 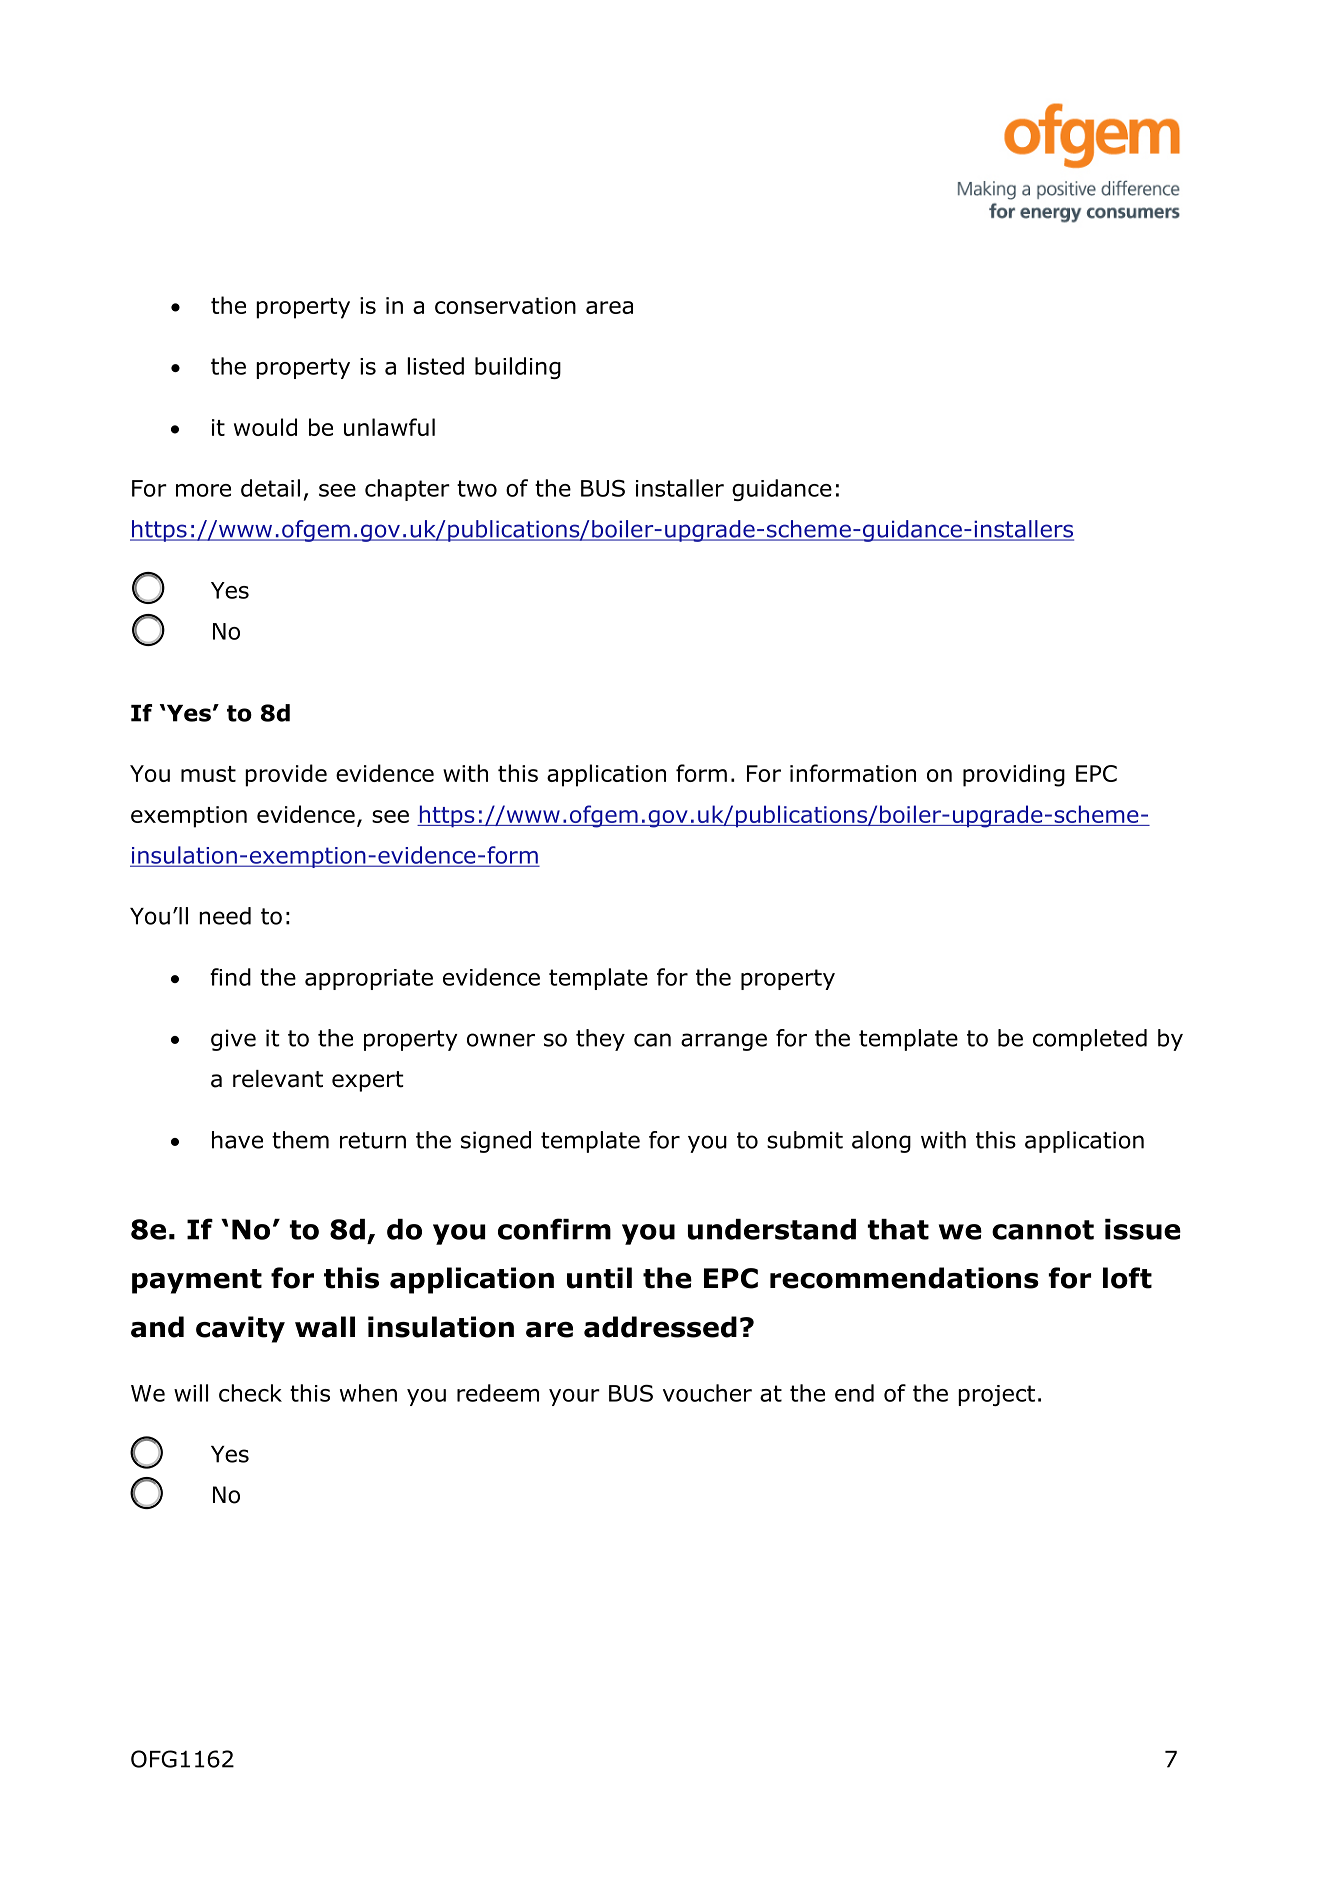 What do you see at coordinates (325, 1327) in the screenshot?
I see `wall` at bounding box center [325, 1327].
